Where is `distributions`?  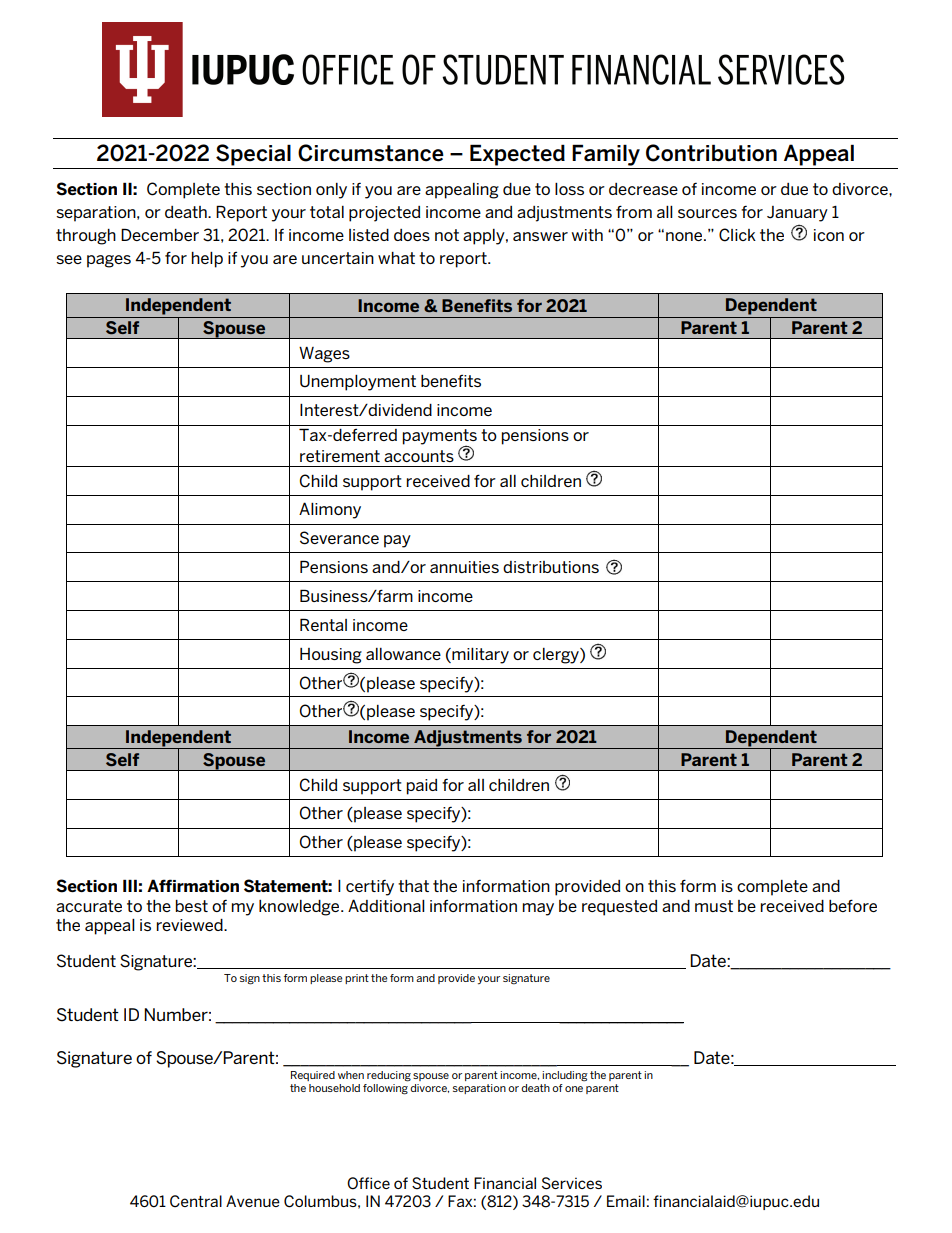
distributions is located at coordinates (551, 567).
